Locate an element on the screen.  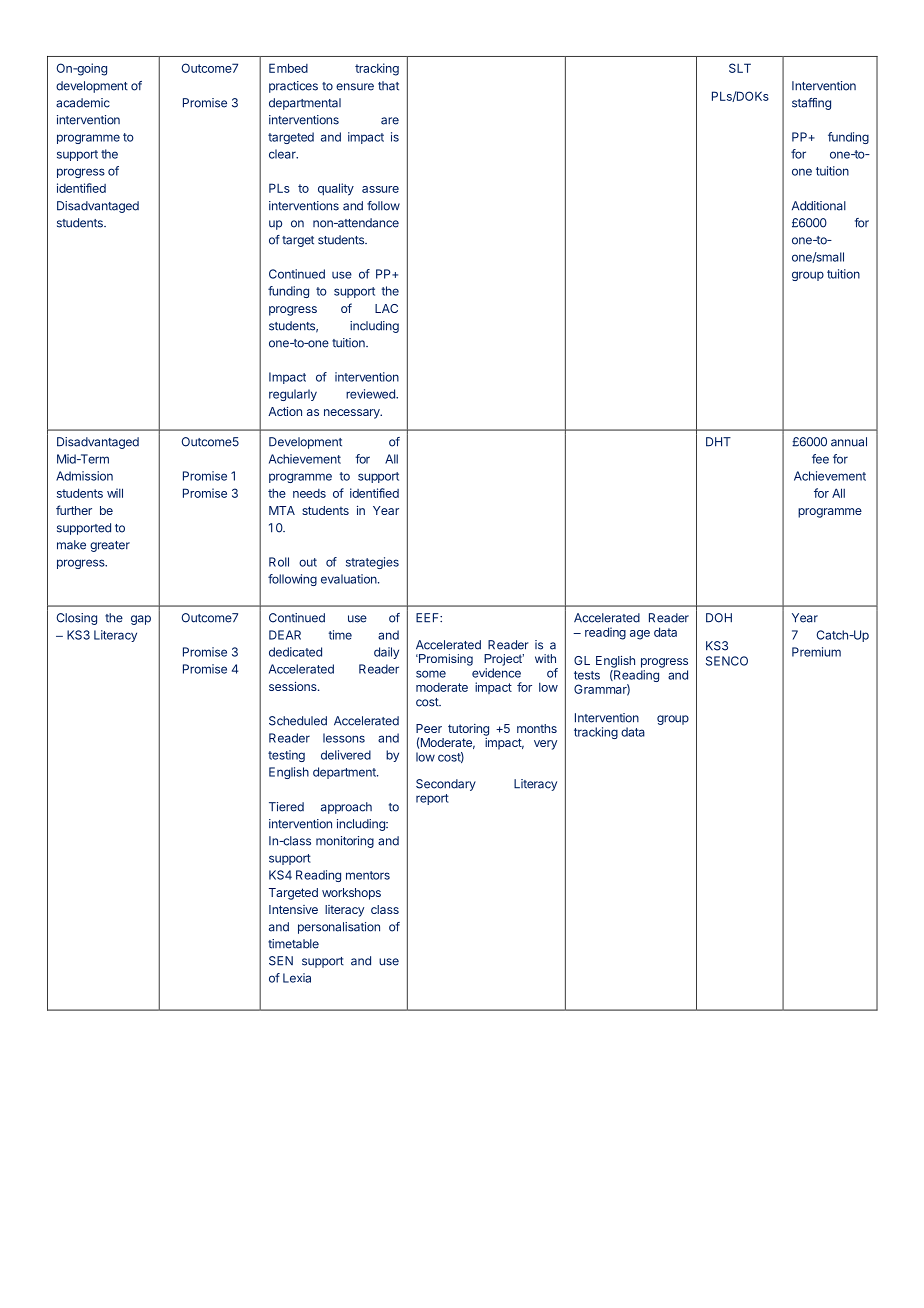
that is located at coordinates (388, 86).
